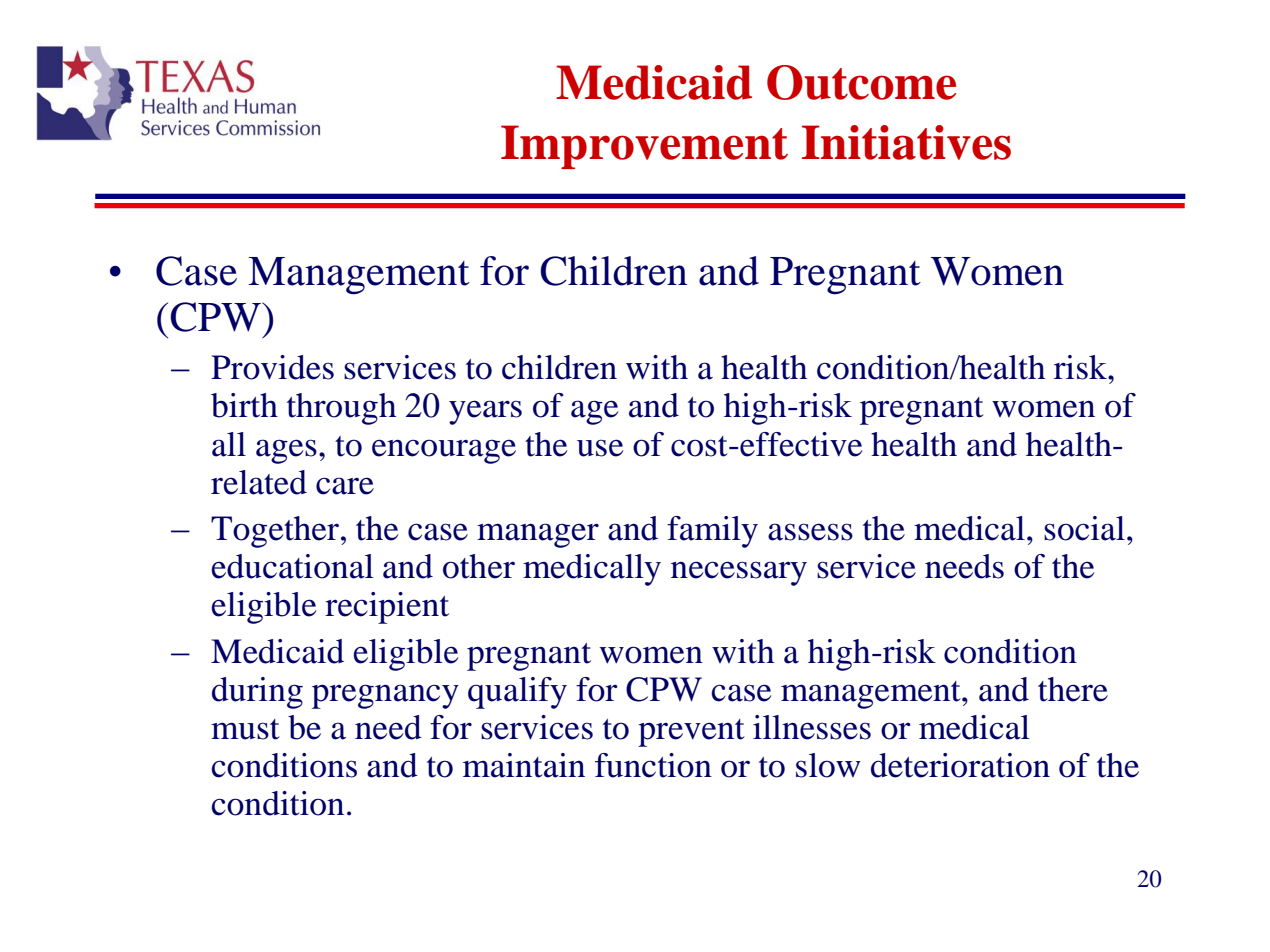 The height and width of the document is (952, 1270). What do you see at coordinates (810, 532) in the document?
I see `assess` at bounding box center [810, 532].
